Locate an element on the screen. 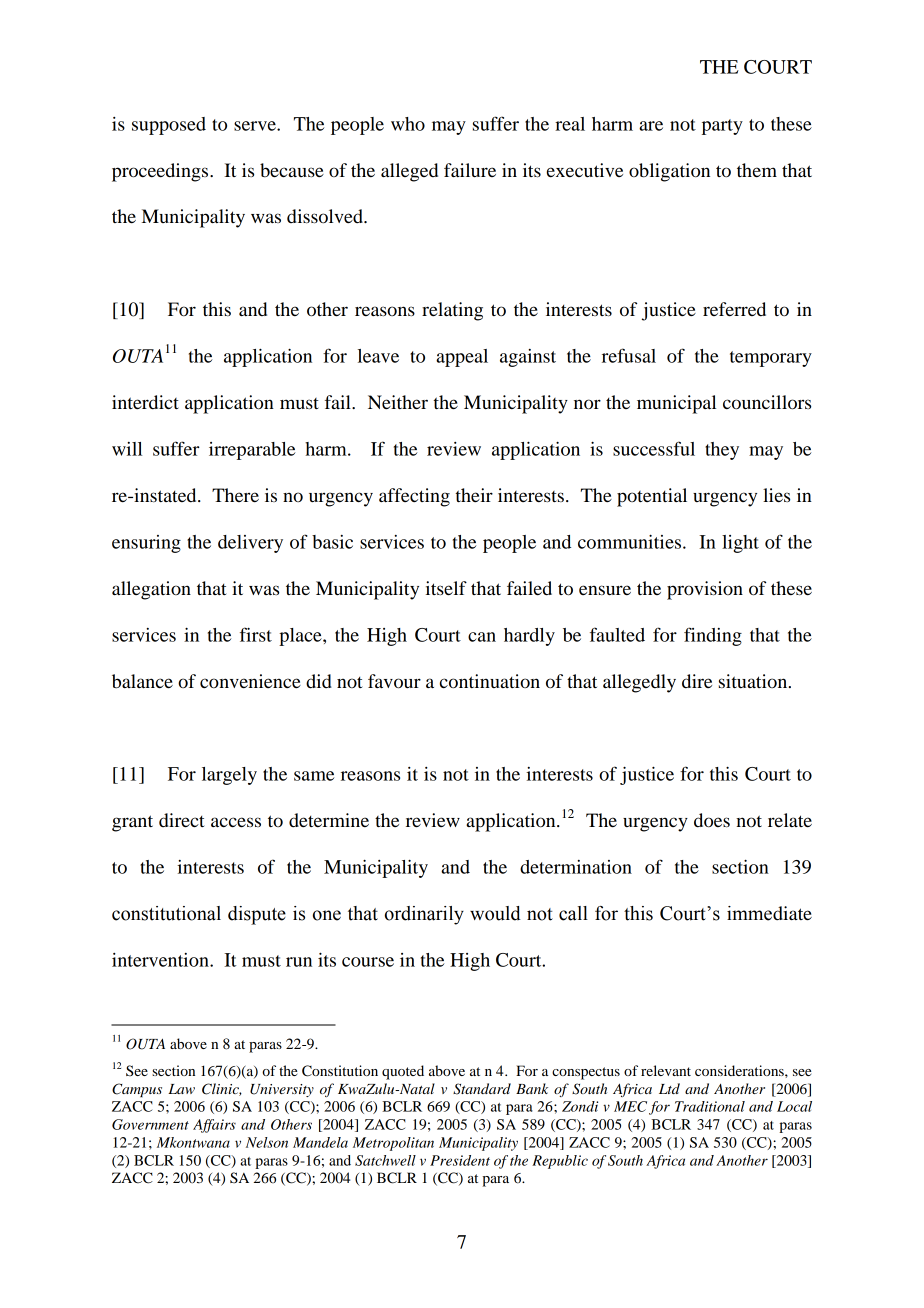  they is located at coordinates (722, 451).
